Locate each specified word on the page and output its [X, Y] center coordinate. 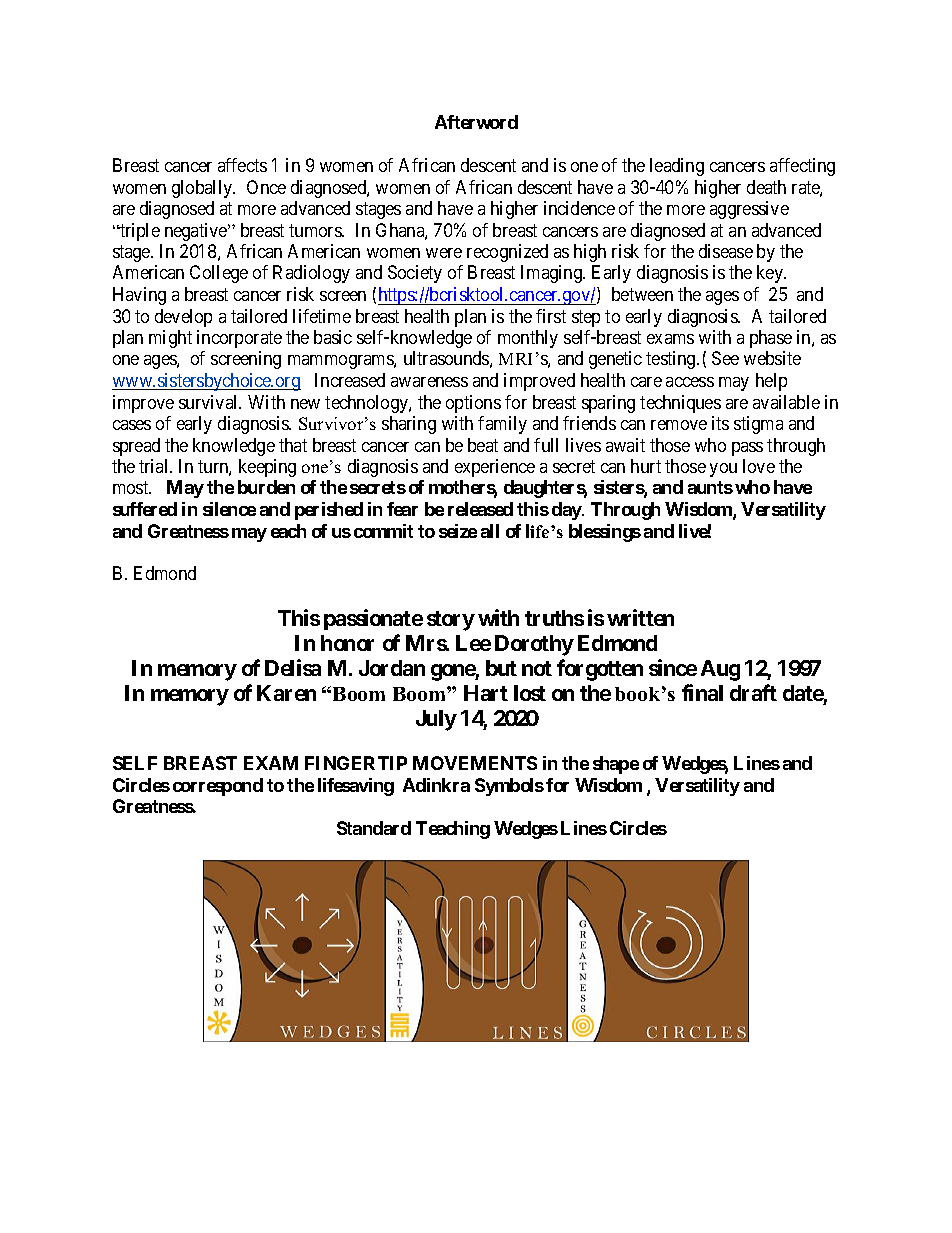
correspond [218, 787]
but [501, 668]
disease [726, 251]
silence [229, 509]
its [720, 423]
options [473, 404]
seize [458, 531]
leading [677, 167]
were [444, 253]
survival [210, 402]
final [702, 692]
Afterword [476, 122]
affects [242, 165]
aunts [710, 487]
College [219, 274]
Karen [286, 693]
